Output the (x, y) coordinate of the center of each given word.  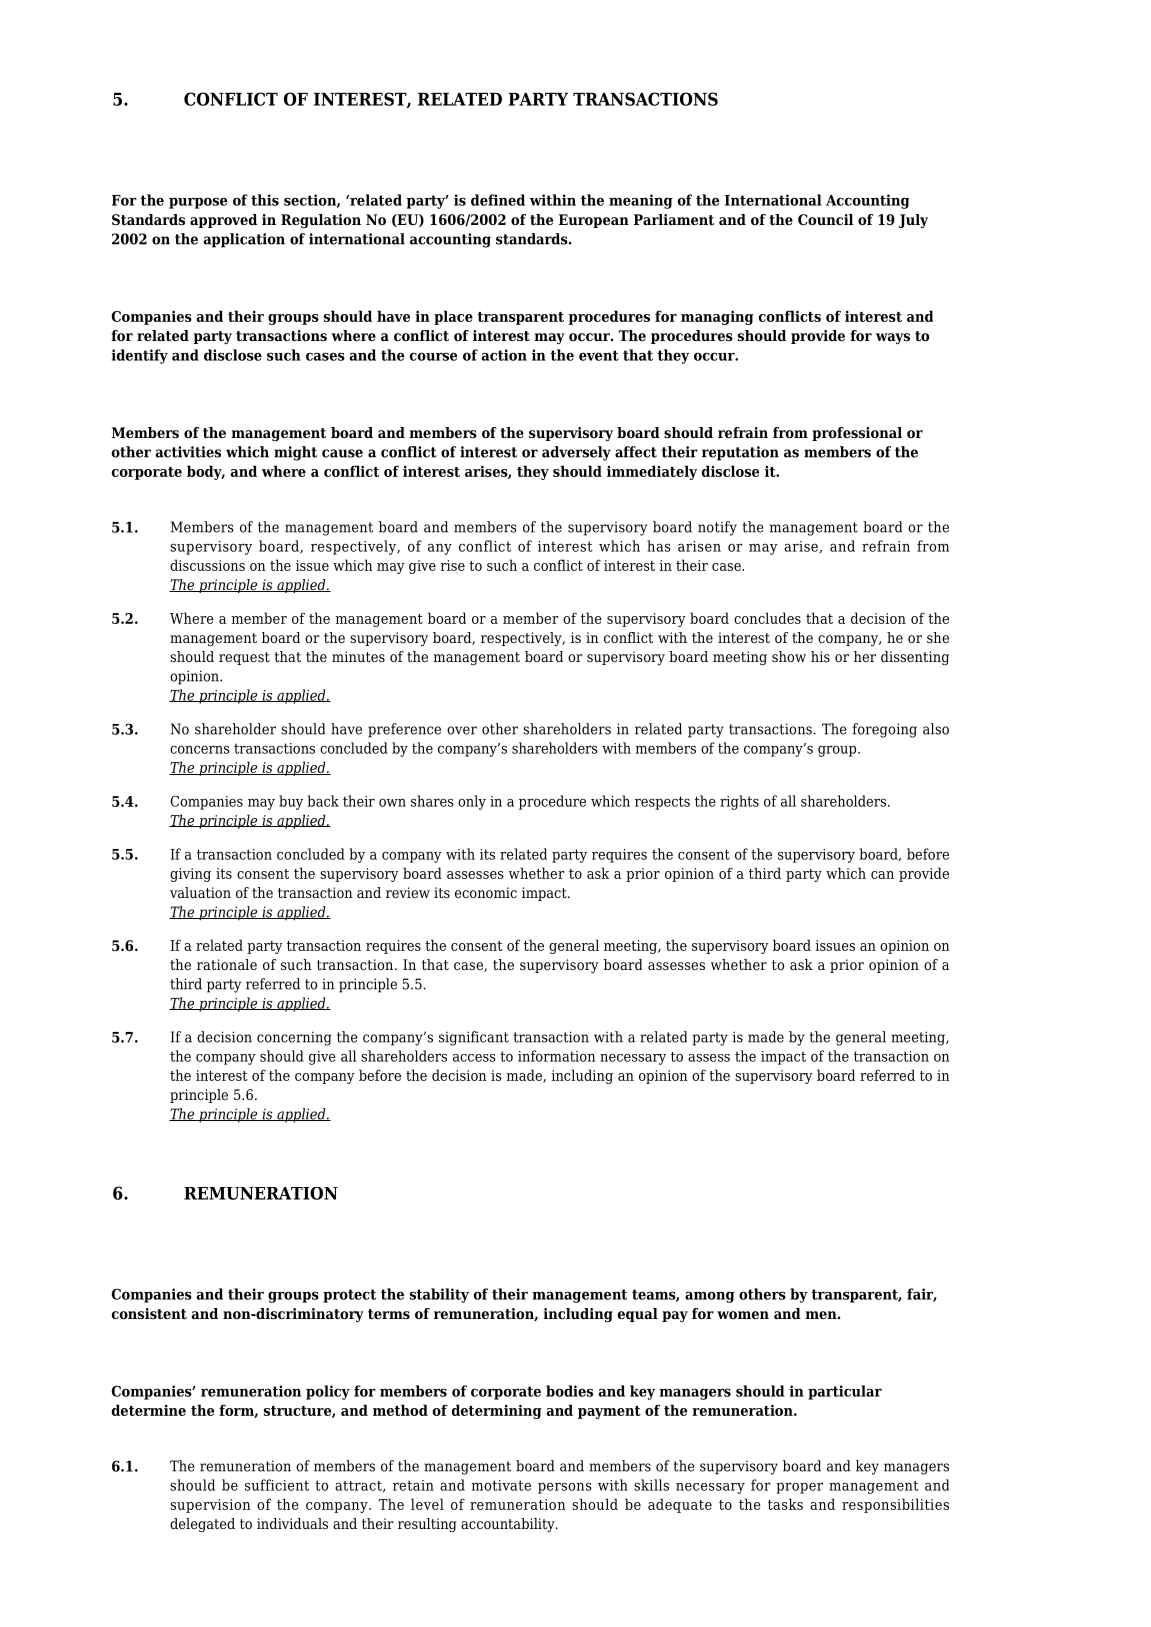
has (659, 546)
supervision (210, 1506)
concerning (294, 1038)
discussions (207, 565)
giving (190, 875)
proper (799, 1488)
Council (825, 219)
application (244, 240)
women (743, 1315)
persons (565, 1488)
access (474, 1058)
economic (486, 892)
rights (739, 802)
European (594, 221)
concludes (767, 618)
